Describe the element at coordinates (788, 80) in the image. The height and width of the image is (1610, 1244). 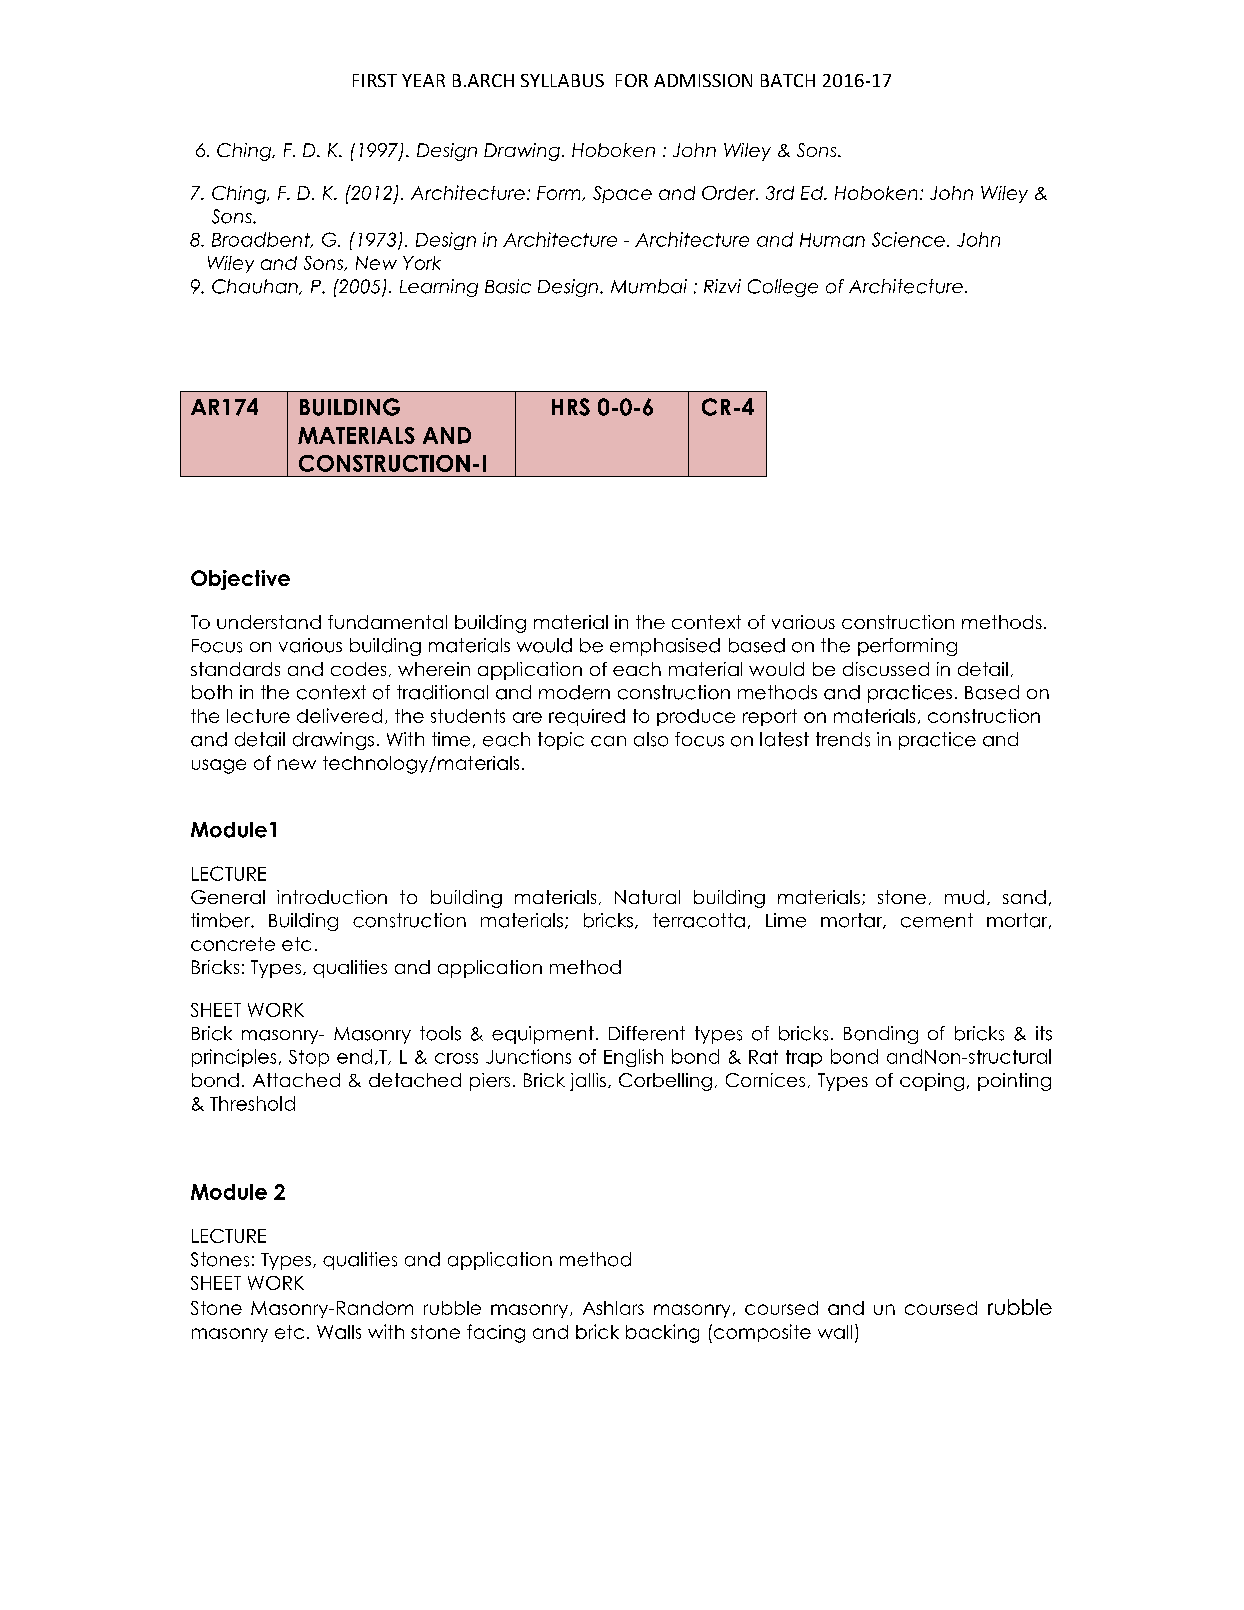
I see `BATCH` at that location.
